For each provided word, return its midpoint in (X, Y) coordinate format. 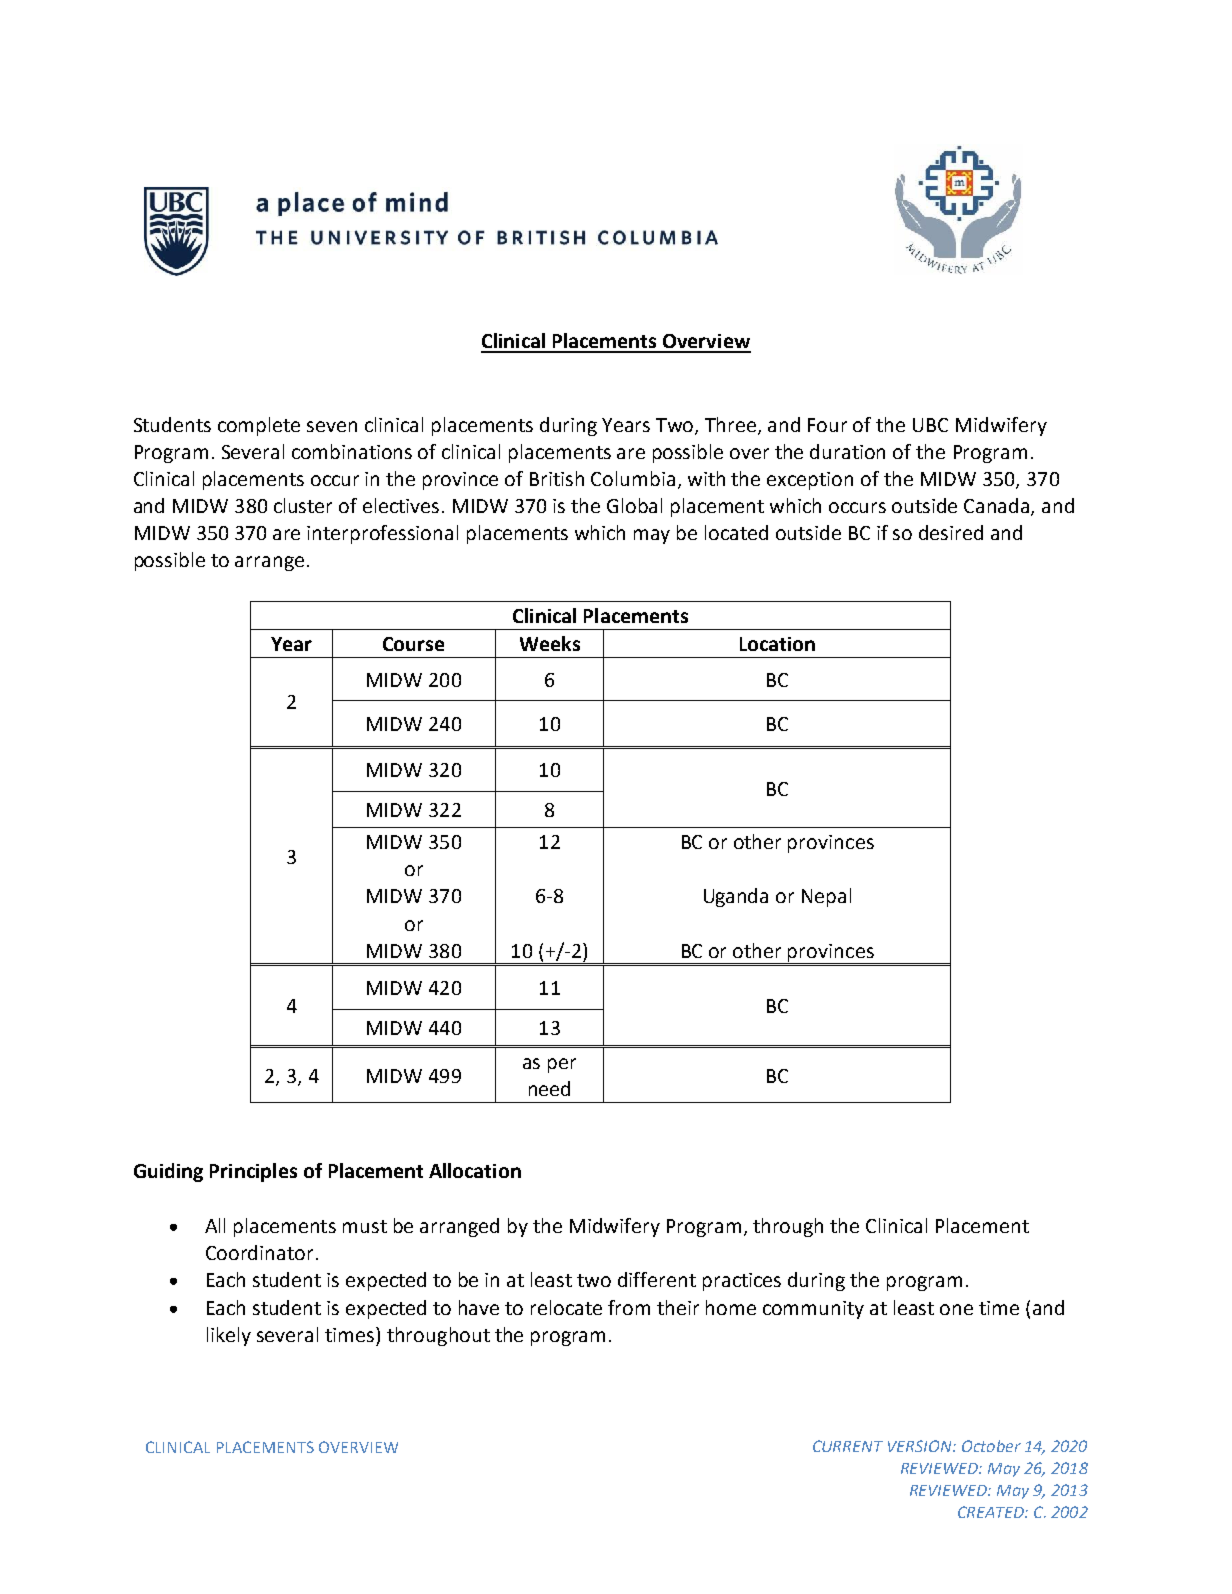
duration (847, 451)
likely (229, 1336)
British (557, 478)
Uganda (736, 897)
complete (259, 426)
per (562, 1065)
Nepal (826, 897)
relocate (566, 1307)
